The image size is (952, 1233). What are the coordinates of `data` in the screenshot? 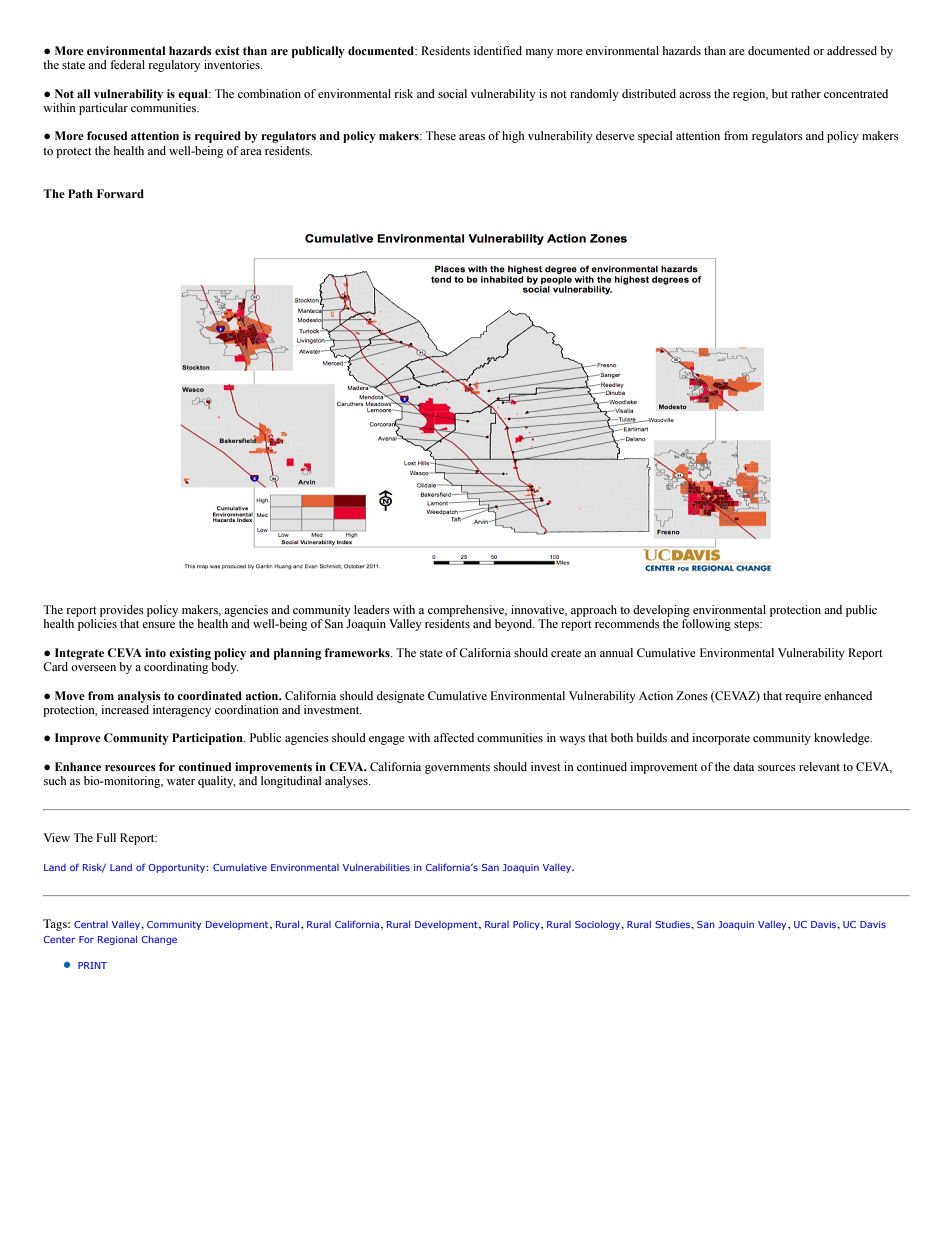 It's located at (743, 766).
